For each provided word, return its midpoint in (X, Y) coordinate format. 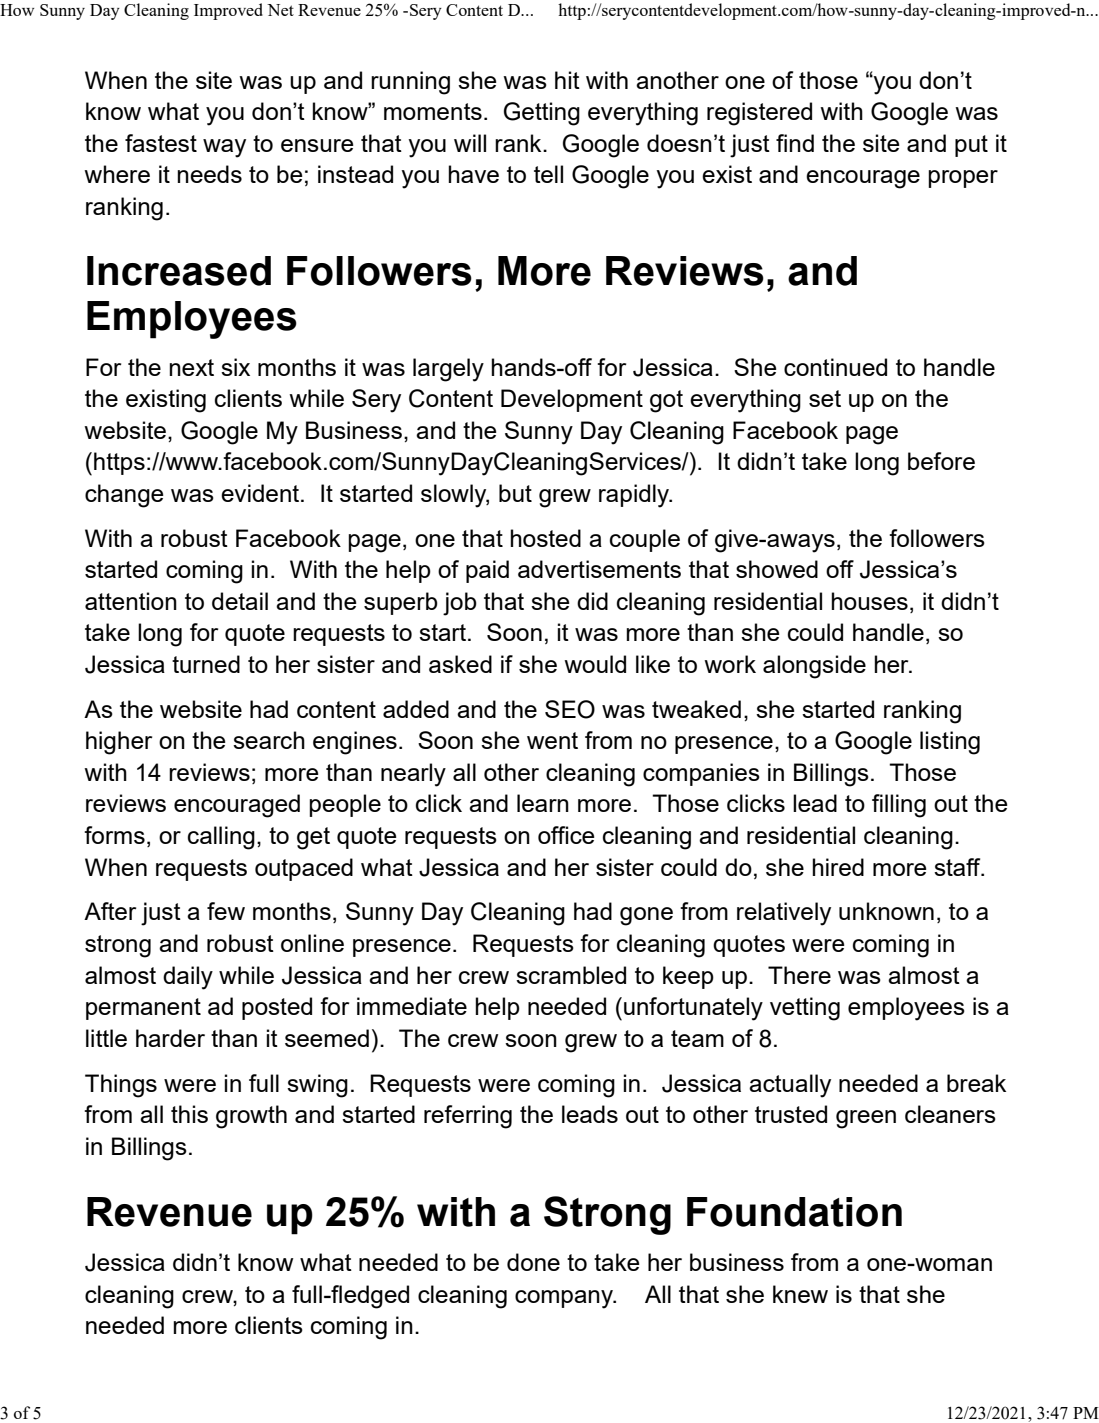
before (941, 461)
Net (280, 10)
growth (251, 1117)
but (515, 493)
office (566, 835)
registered (759, 114)
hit (567, 80)
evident (260, 493)
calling (221, 838)
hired (838, 867)
